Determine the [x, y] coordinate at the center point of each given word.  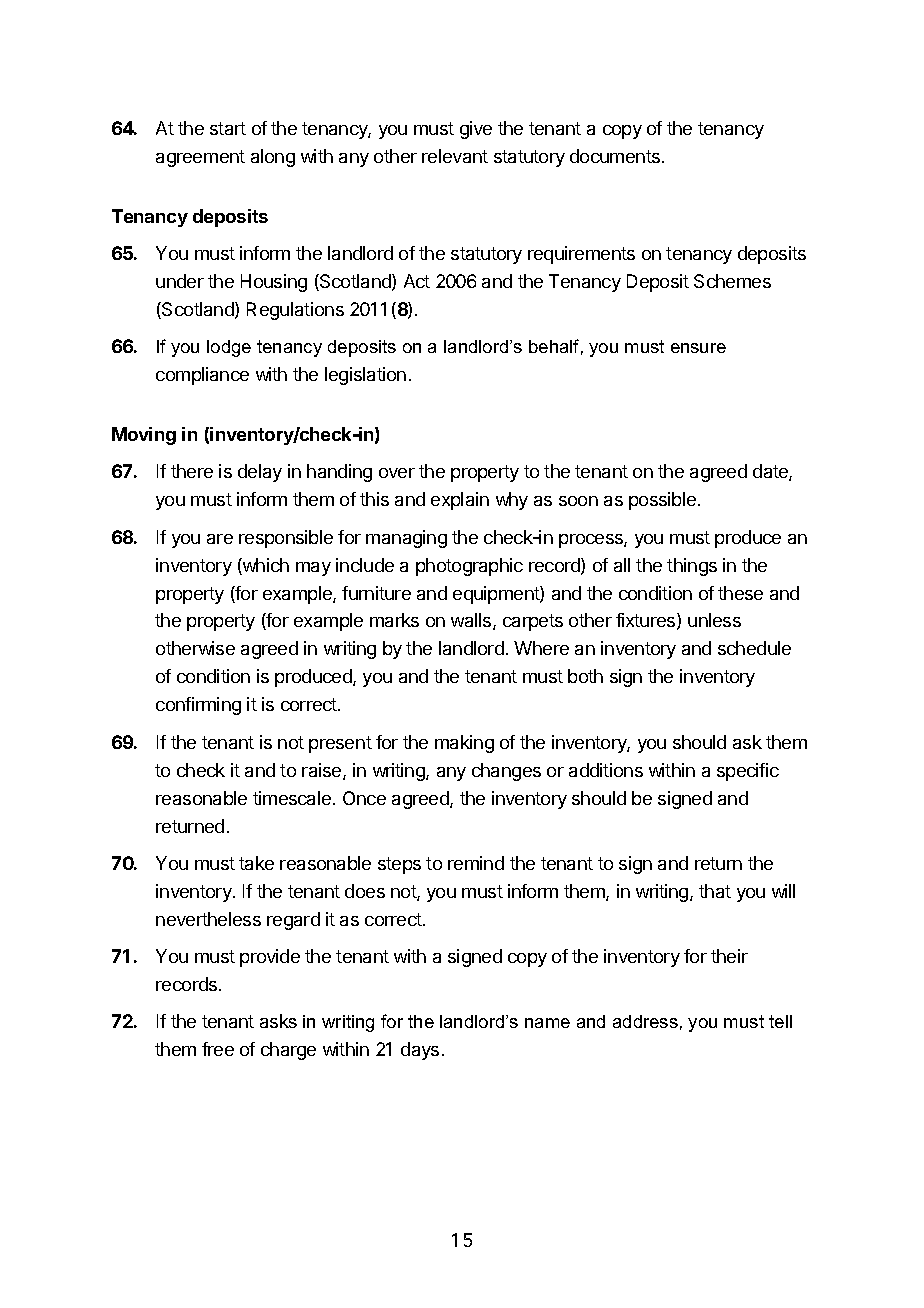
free [218, 1049]
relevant [455, 156]
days [420, 1051]
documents [616, 156]
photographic [469, 567]
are [220, 539]
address [645, 1021]
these [740, 593]
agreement [200, 158]
